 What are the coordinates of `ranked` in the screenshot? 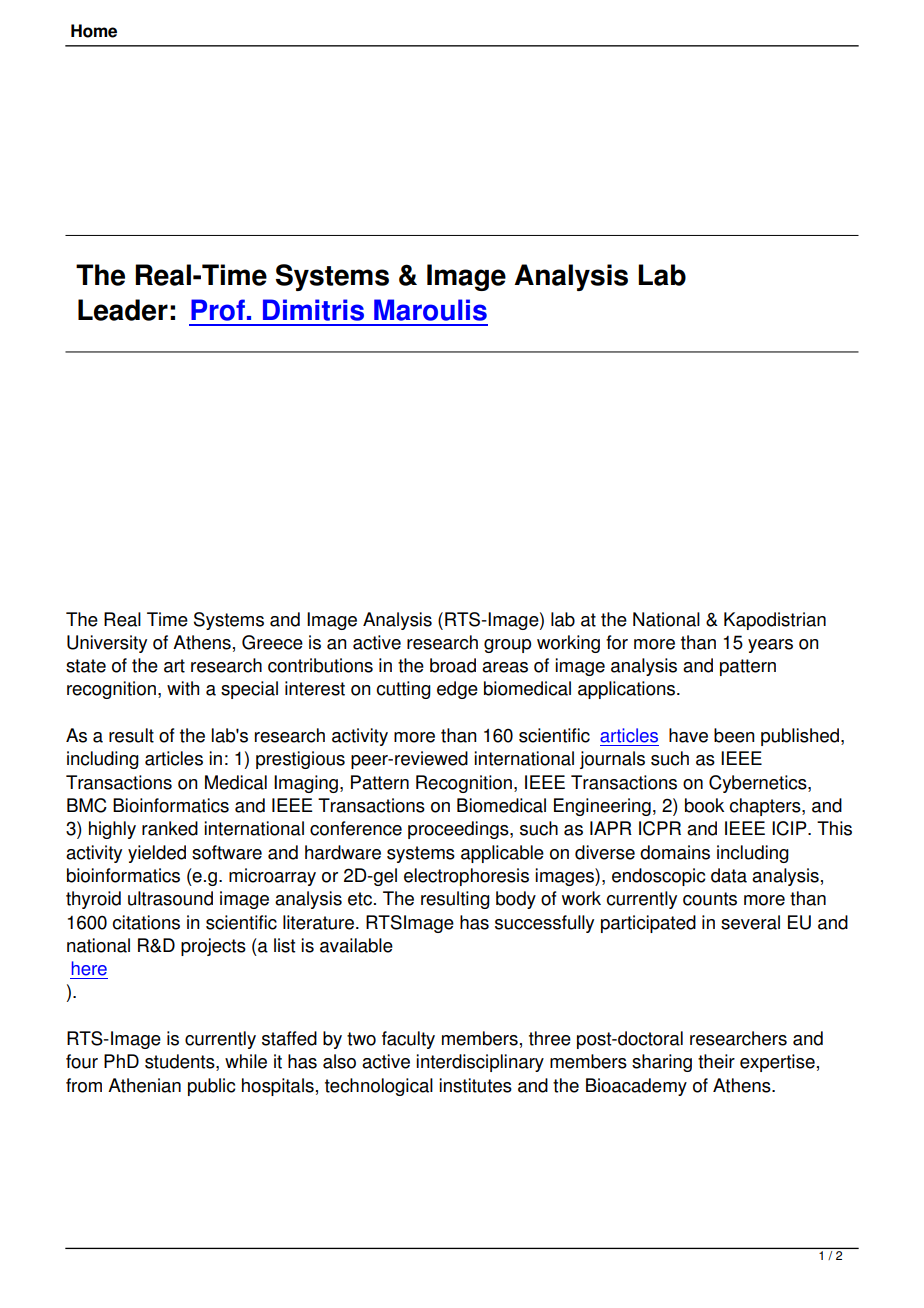 It's located at (170, 828).
